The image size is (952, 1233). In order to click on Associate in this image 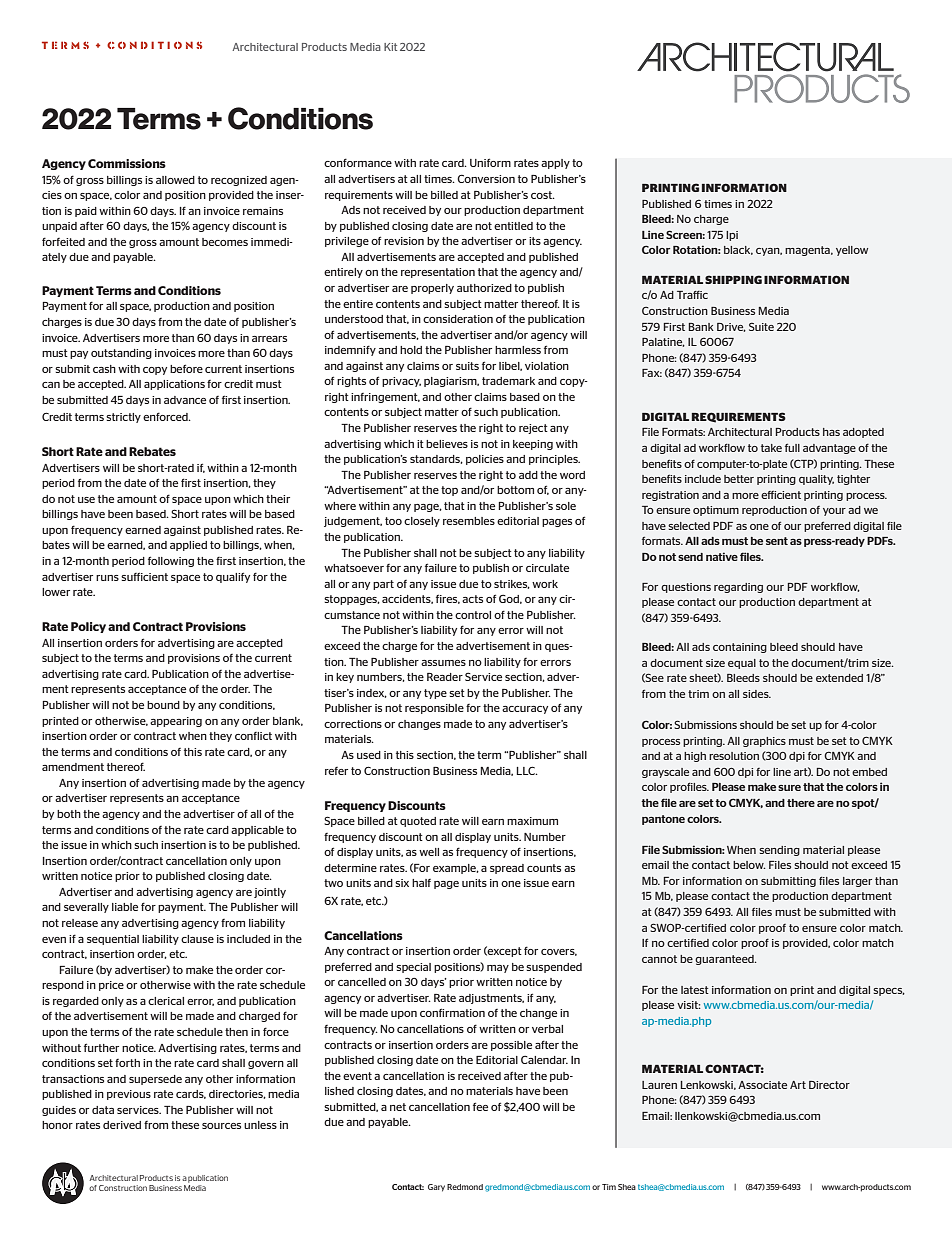, I will do `click(762, 1085)`.
